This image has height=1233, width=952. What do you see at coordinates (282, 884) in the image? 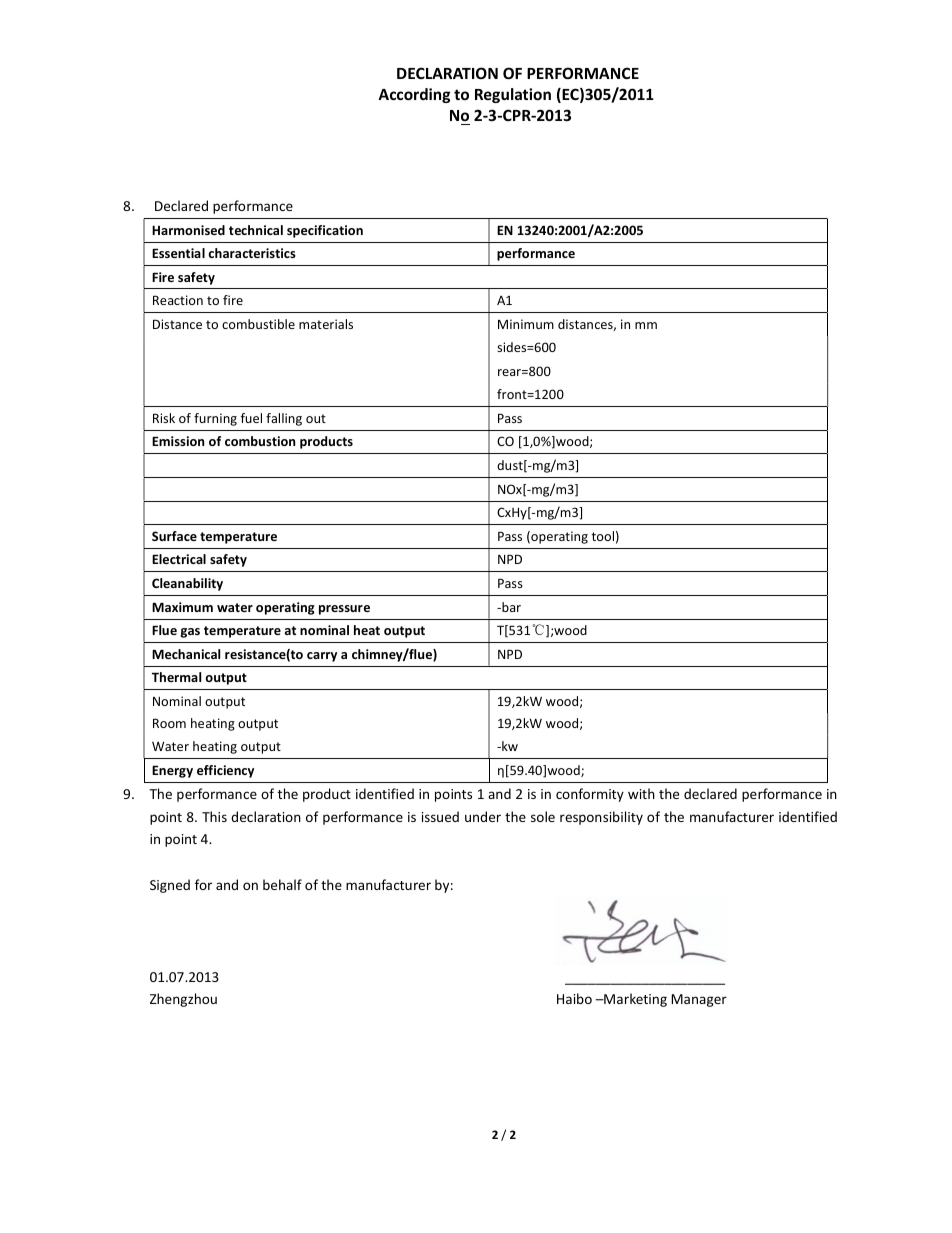
I see `behalf` at bounding box center [282, 884].
